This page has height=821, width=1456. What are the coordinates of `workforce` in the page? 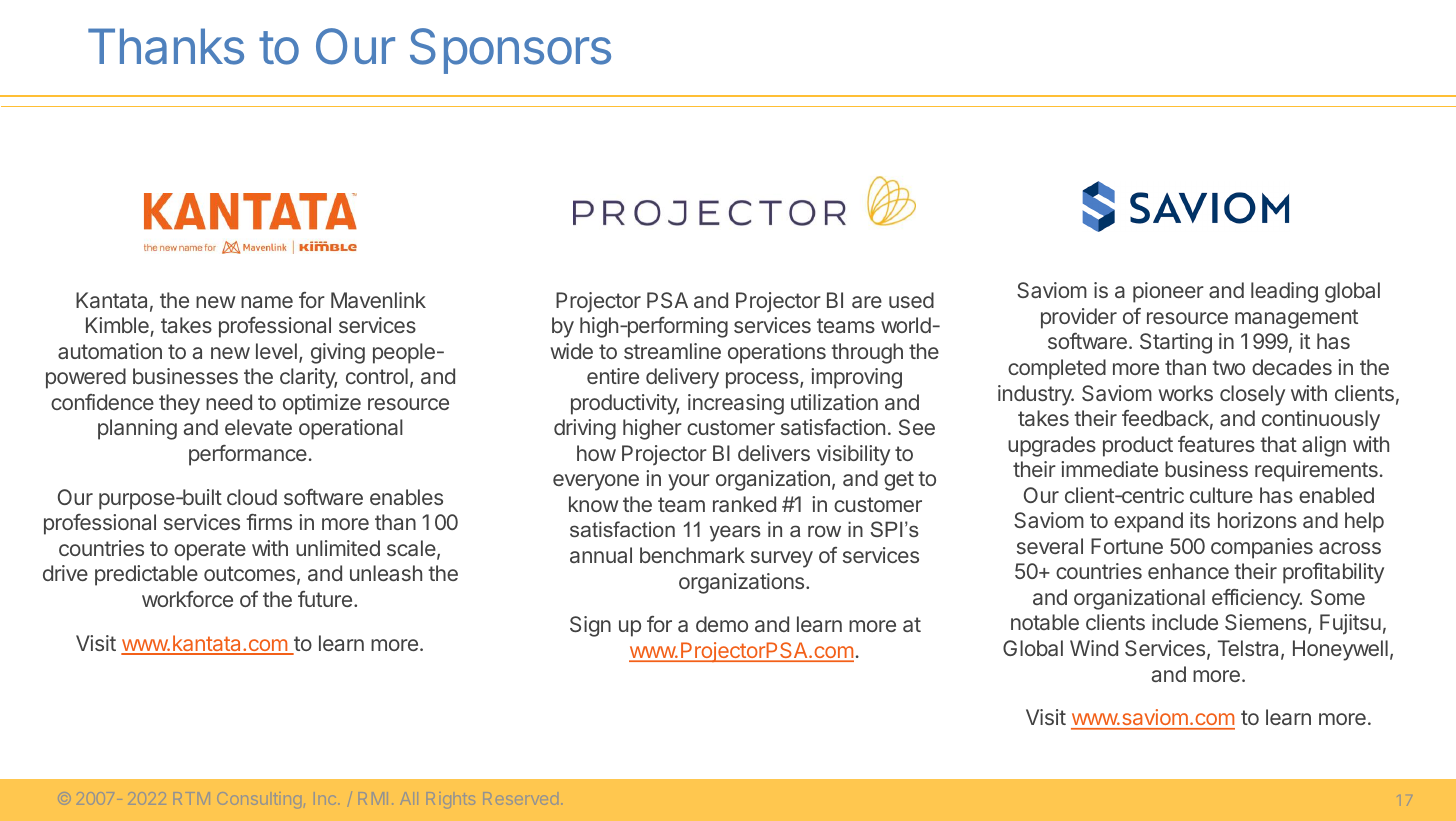 It's located at (187, 599).
